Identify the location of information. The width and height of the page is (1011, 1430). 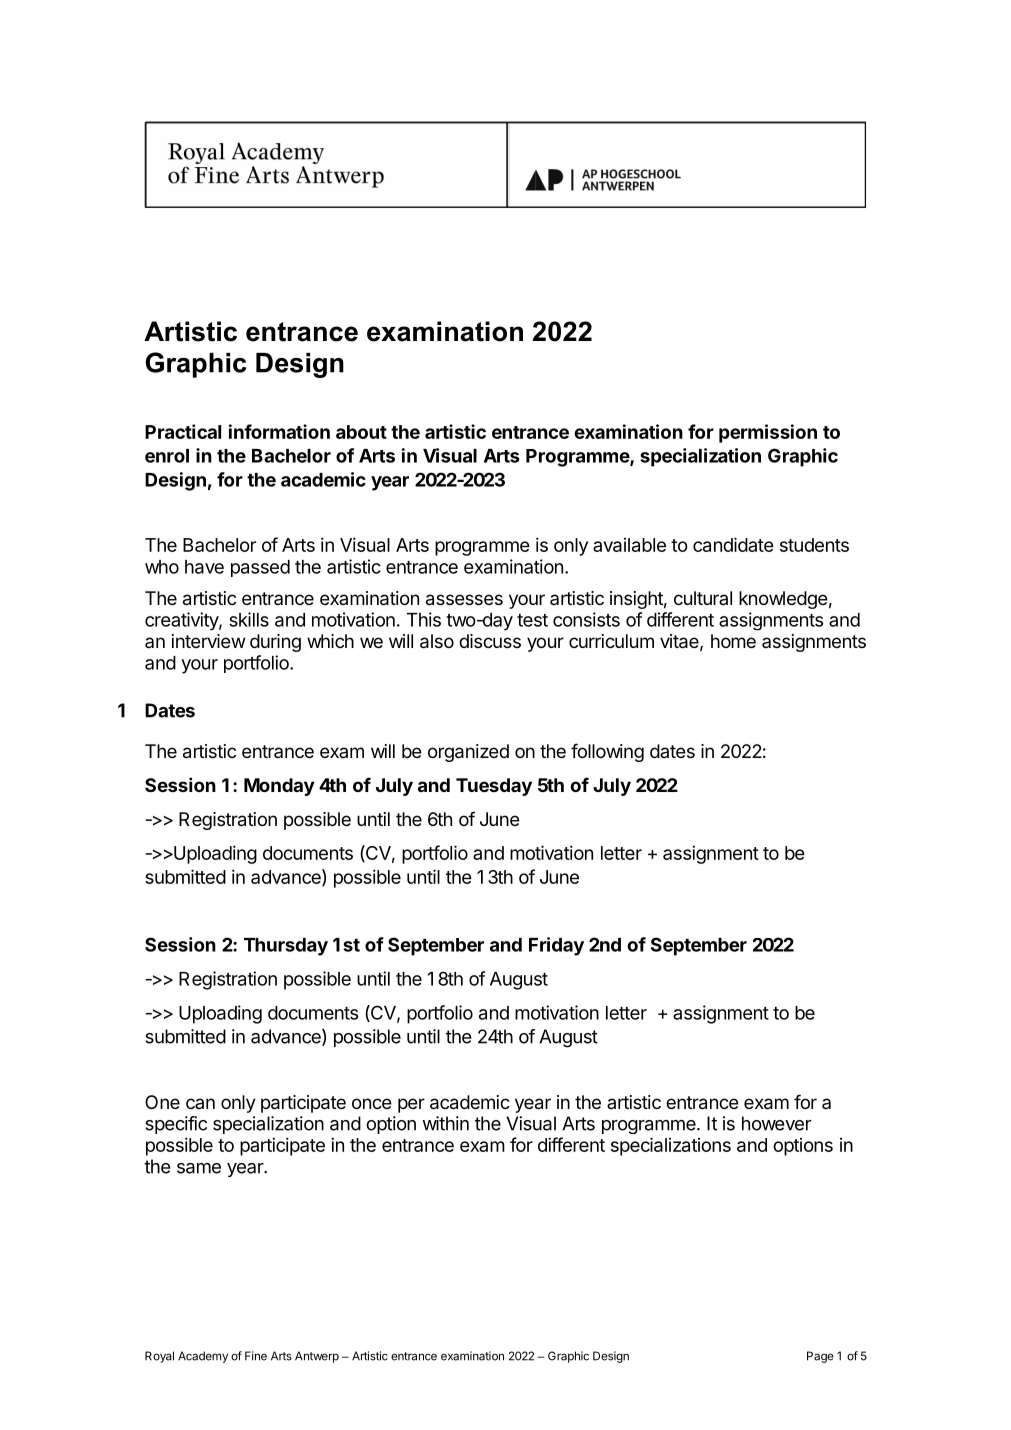
(279, 431).
